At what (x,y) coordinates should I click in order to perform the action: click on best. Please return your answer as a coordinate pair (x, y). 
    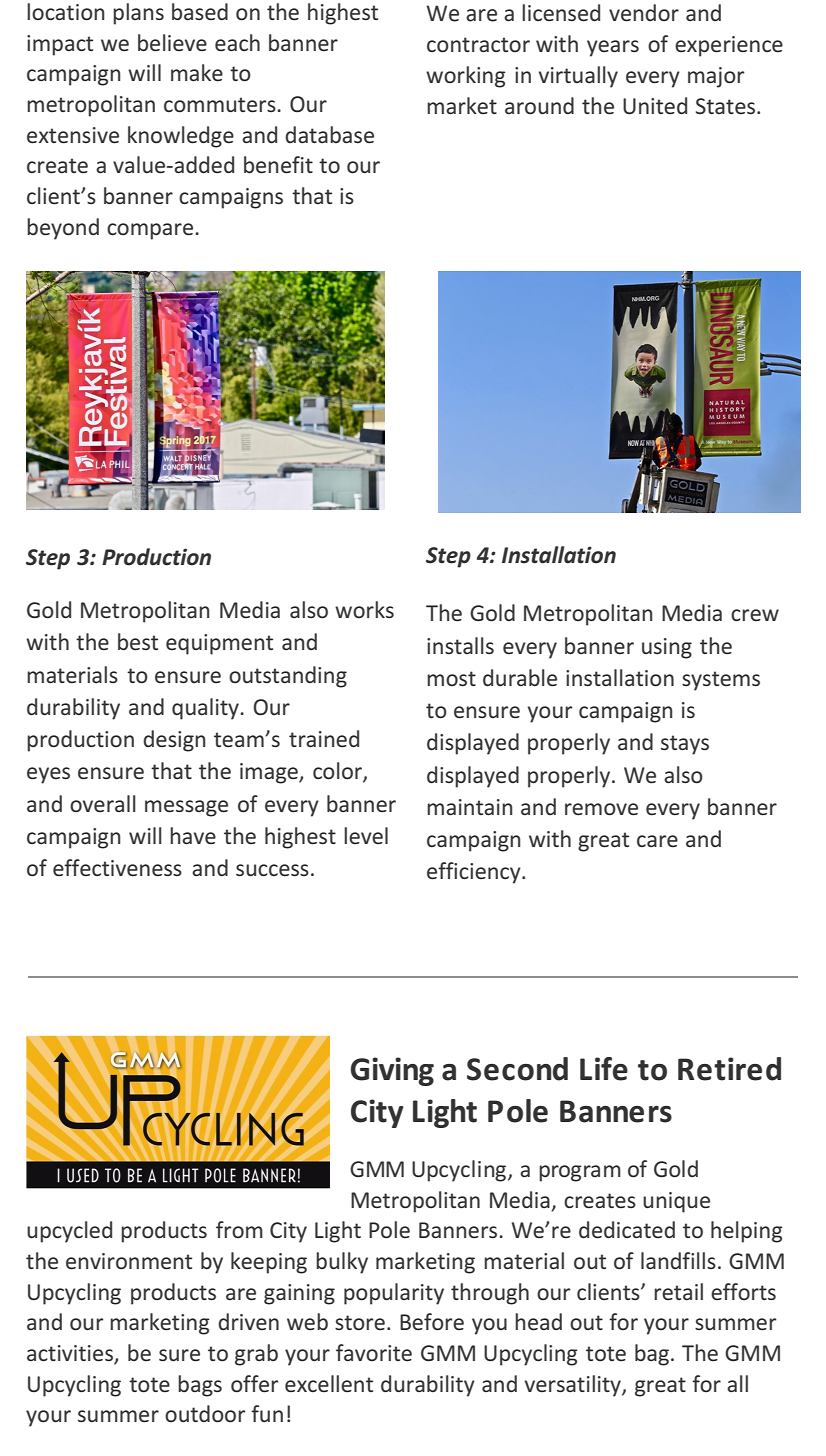
    Looking at the image, I should click on (138, 642).
